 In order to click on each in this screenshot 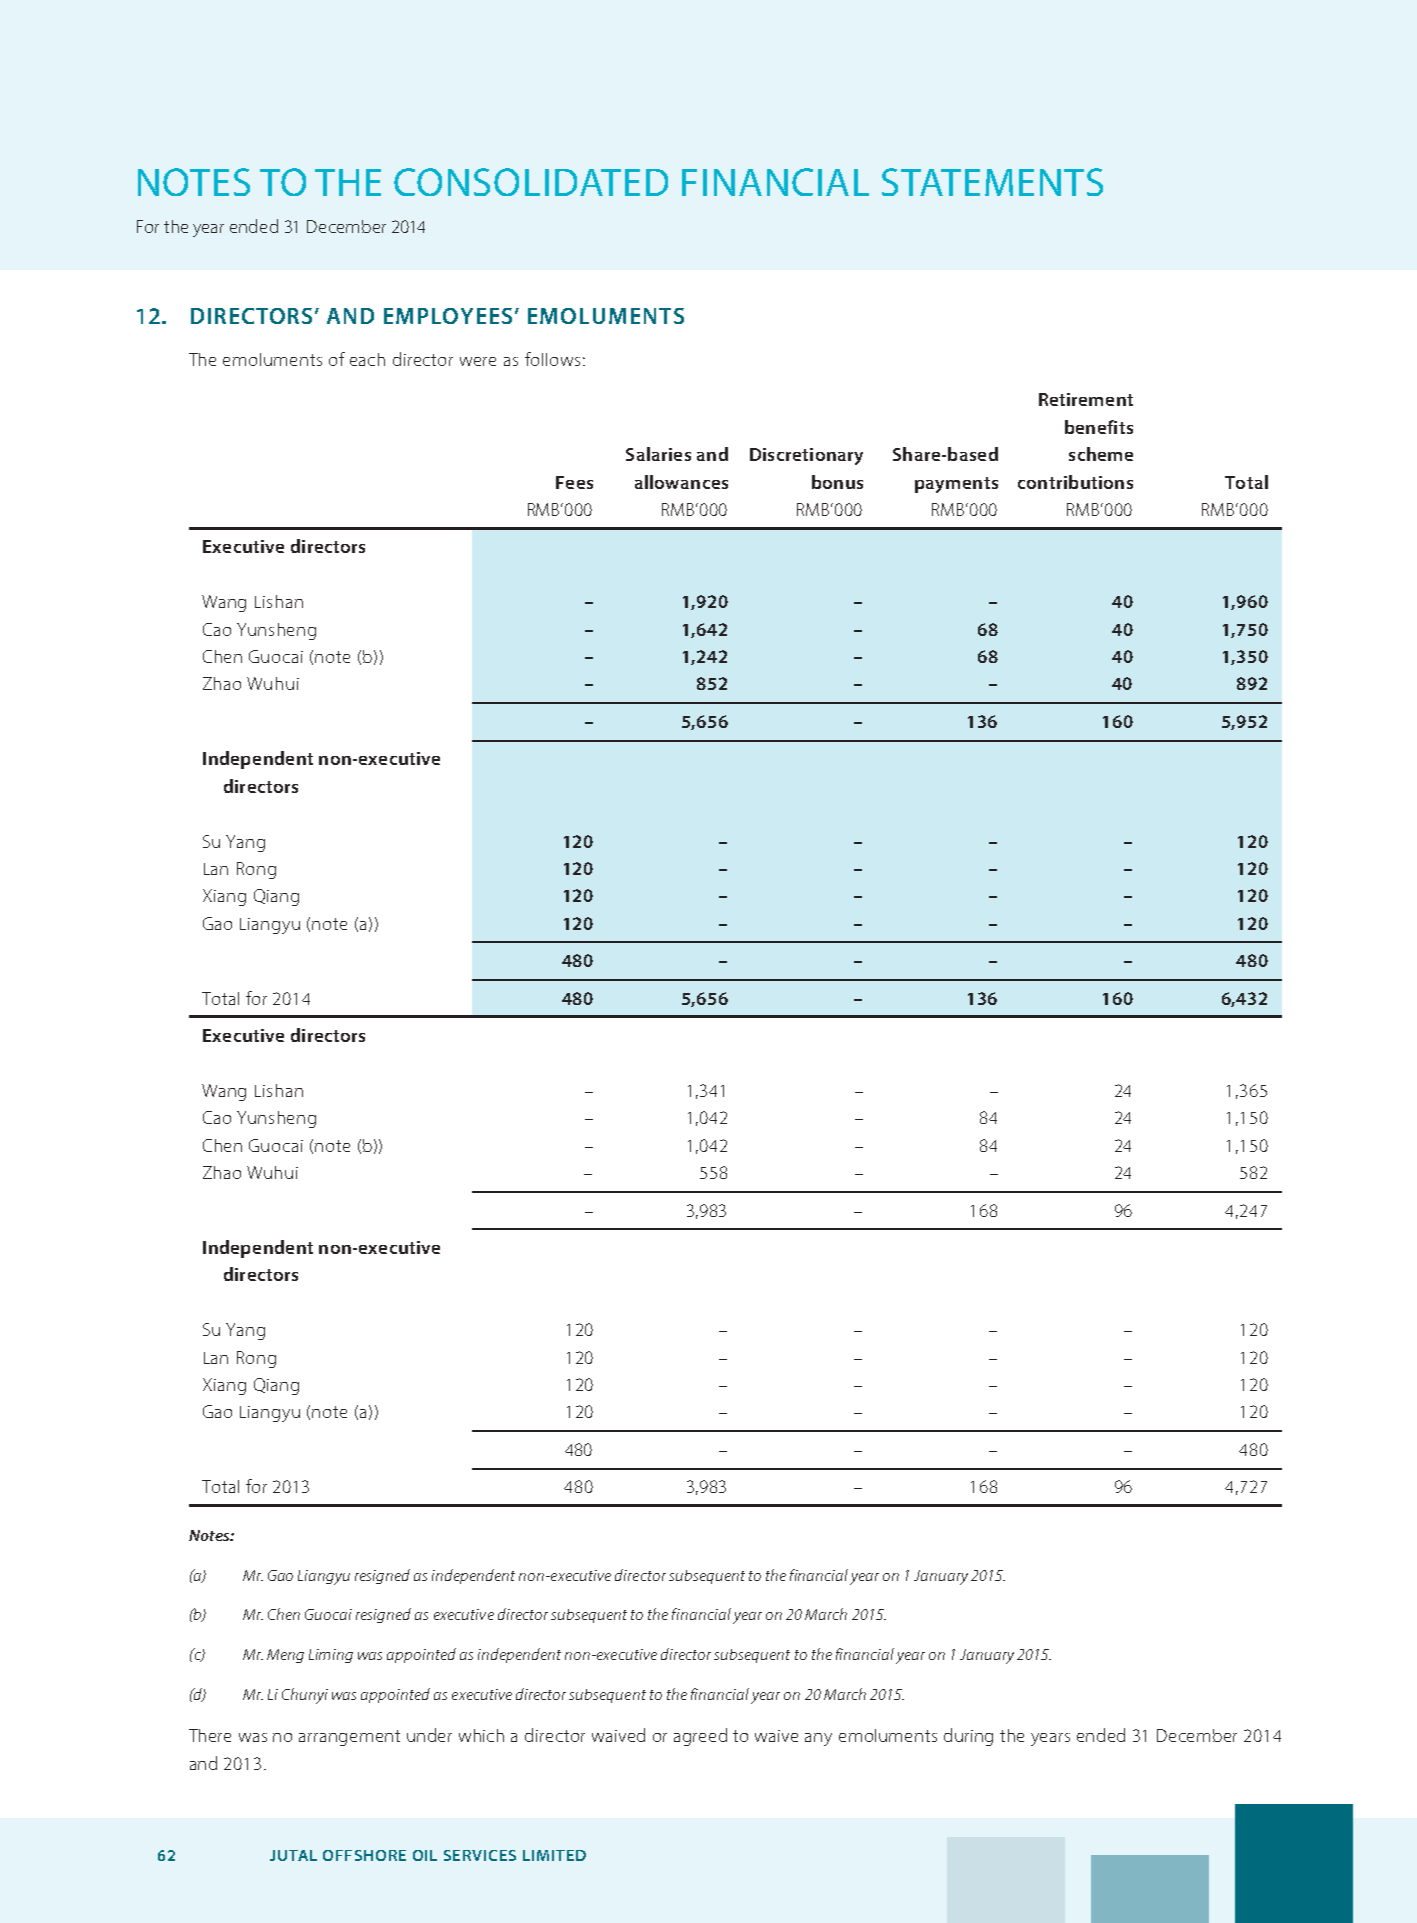, I will do `click(367, 359)`.
